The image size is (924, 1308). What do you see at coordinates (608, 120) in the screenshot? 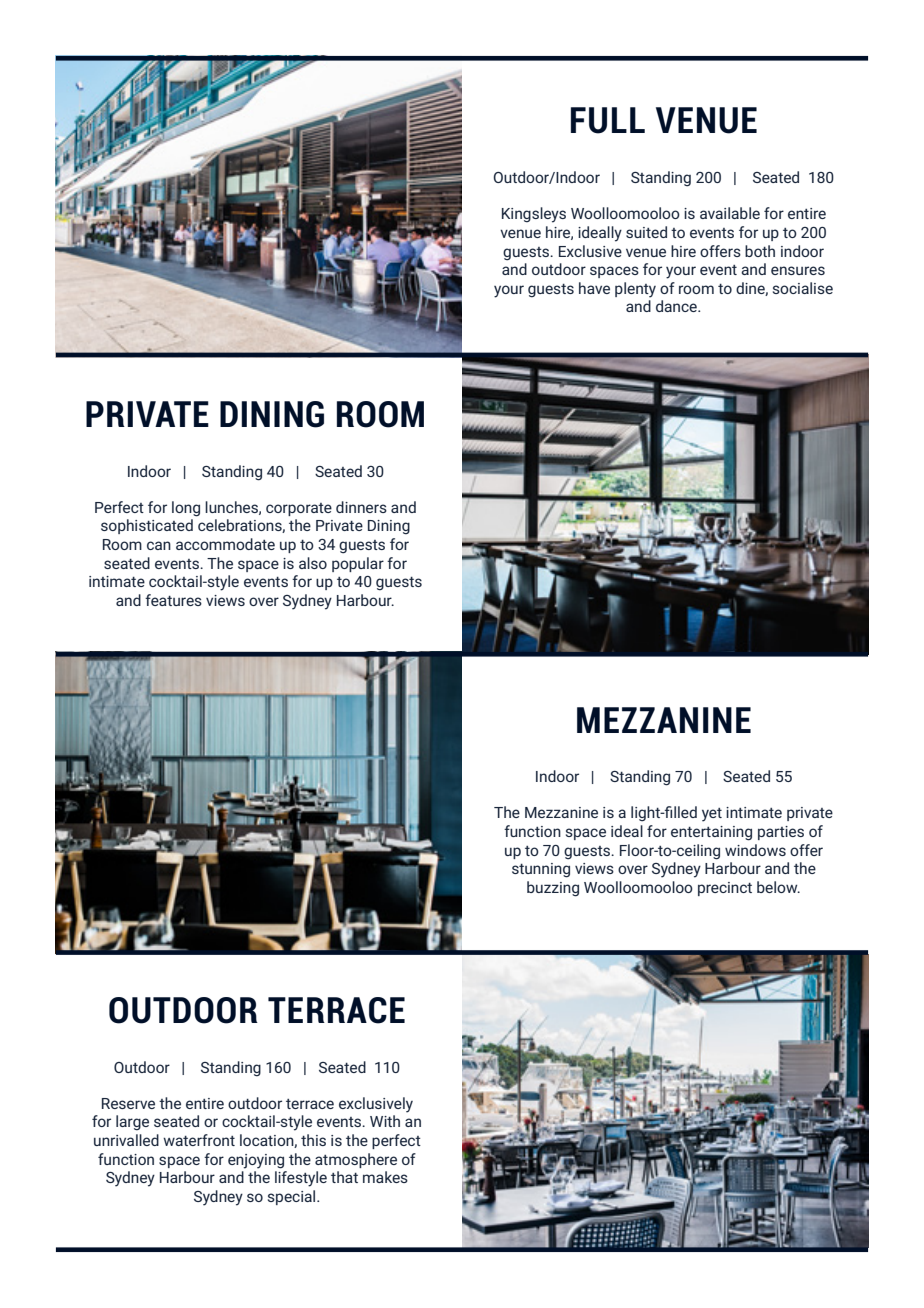
I see `FULL` at bounding box center [608, 120].
